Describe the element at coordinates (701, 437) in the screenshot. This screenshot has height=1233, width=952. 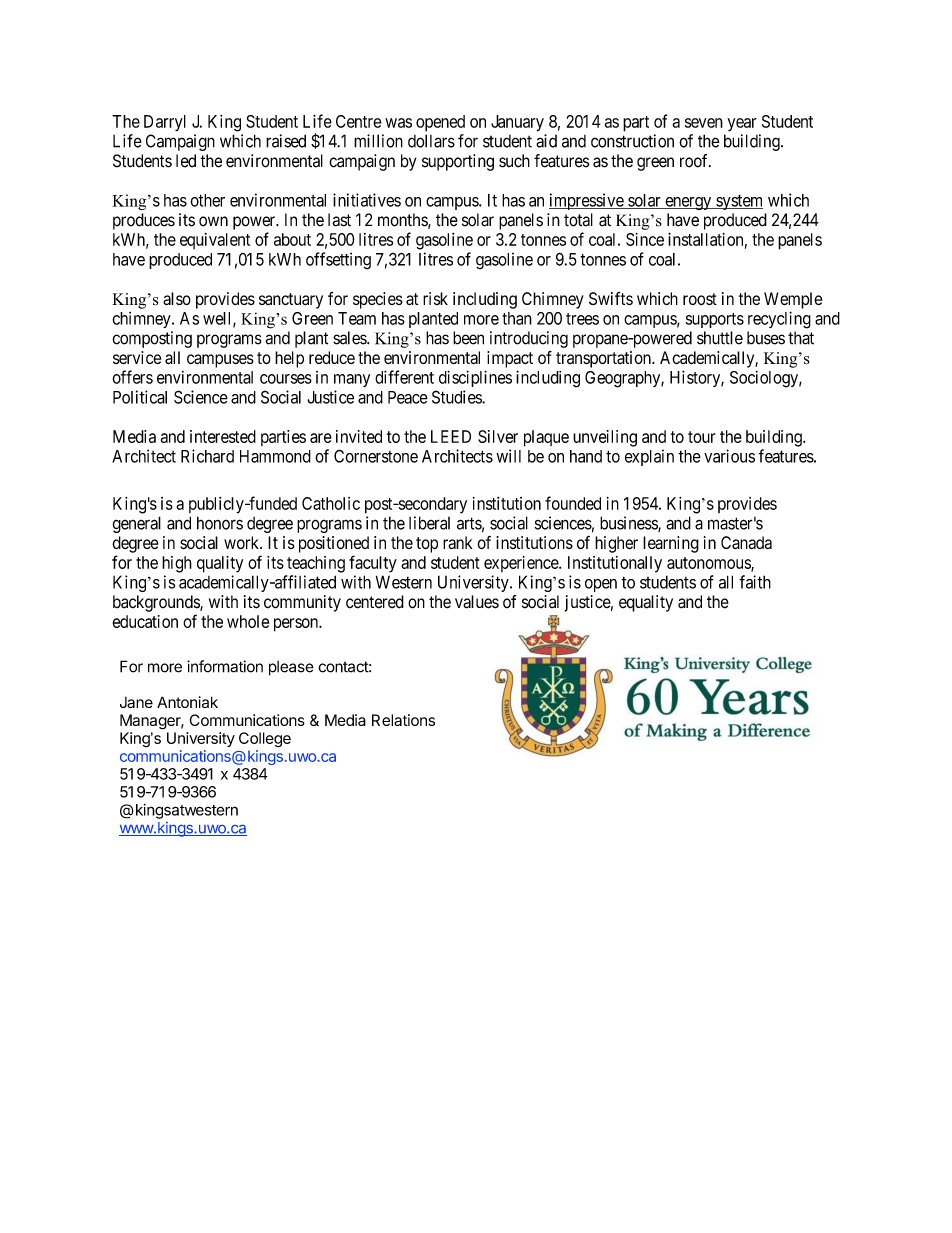
I see `tour` at that location.
